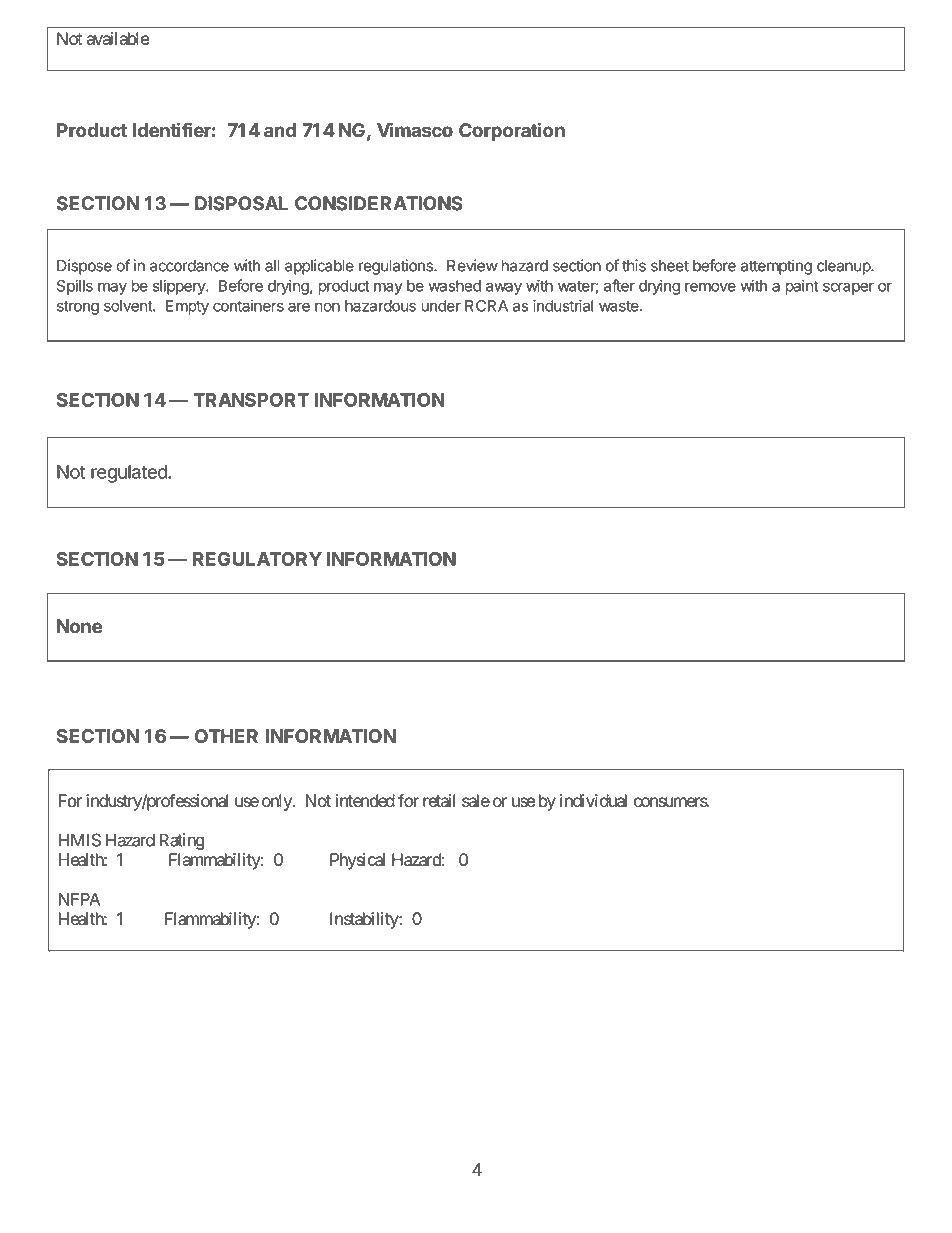 The image size is (952, 1233). Describe the element at coordinates (441, 306) in the image. I see `under` at that location.
